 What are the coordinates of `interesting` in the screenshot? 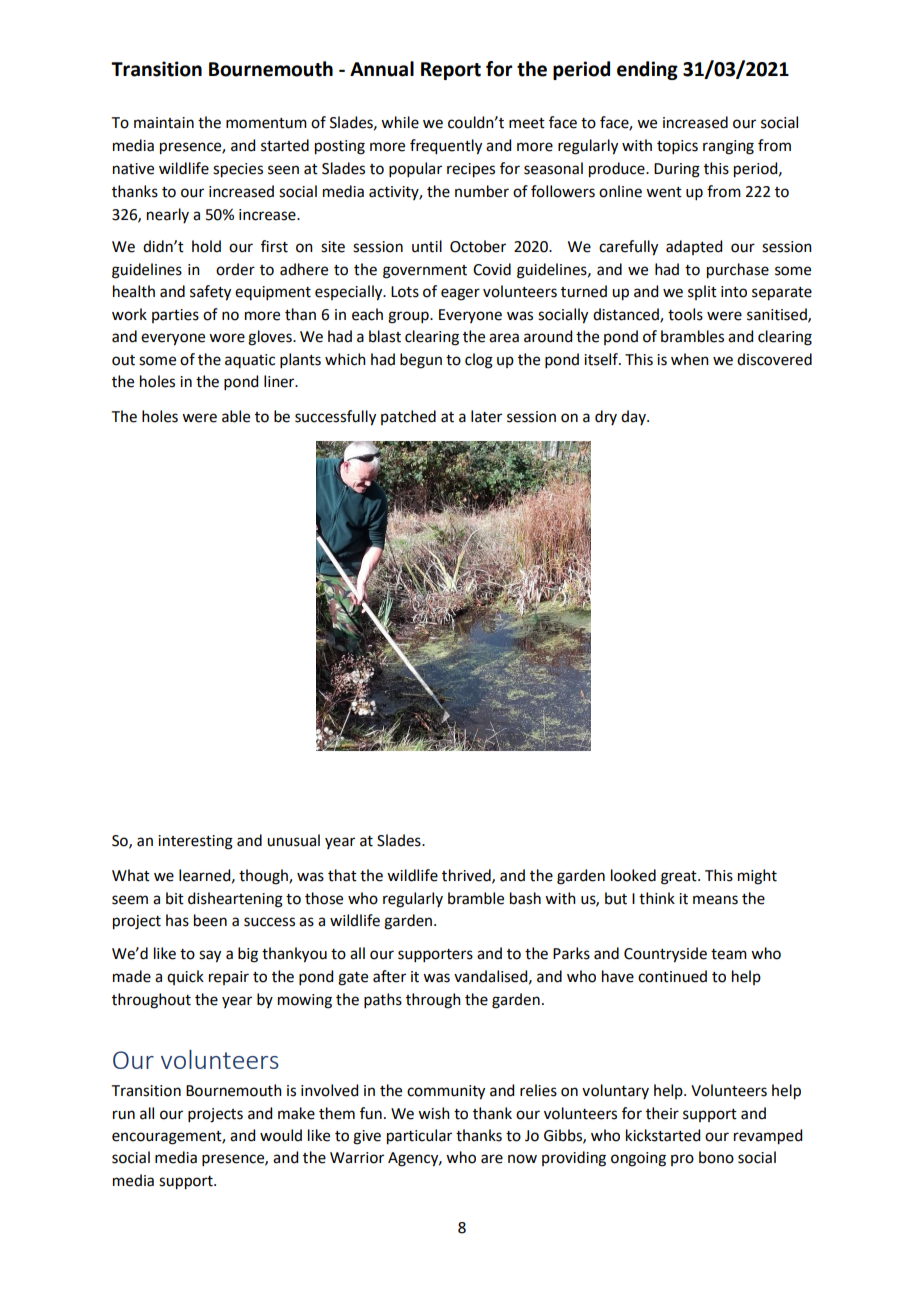 It's located at (195, 842).
